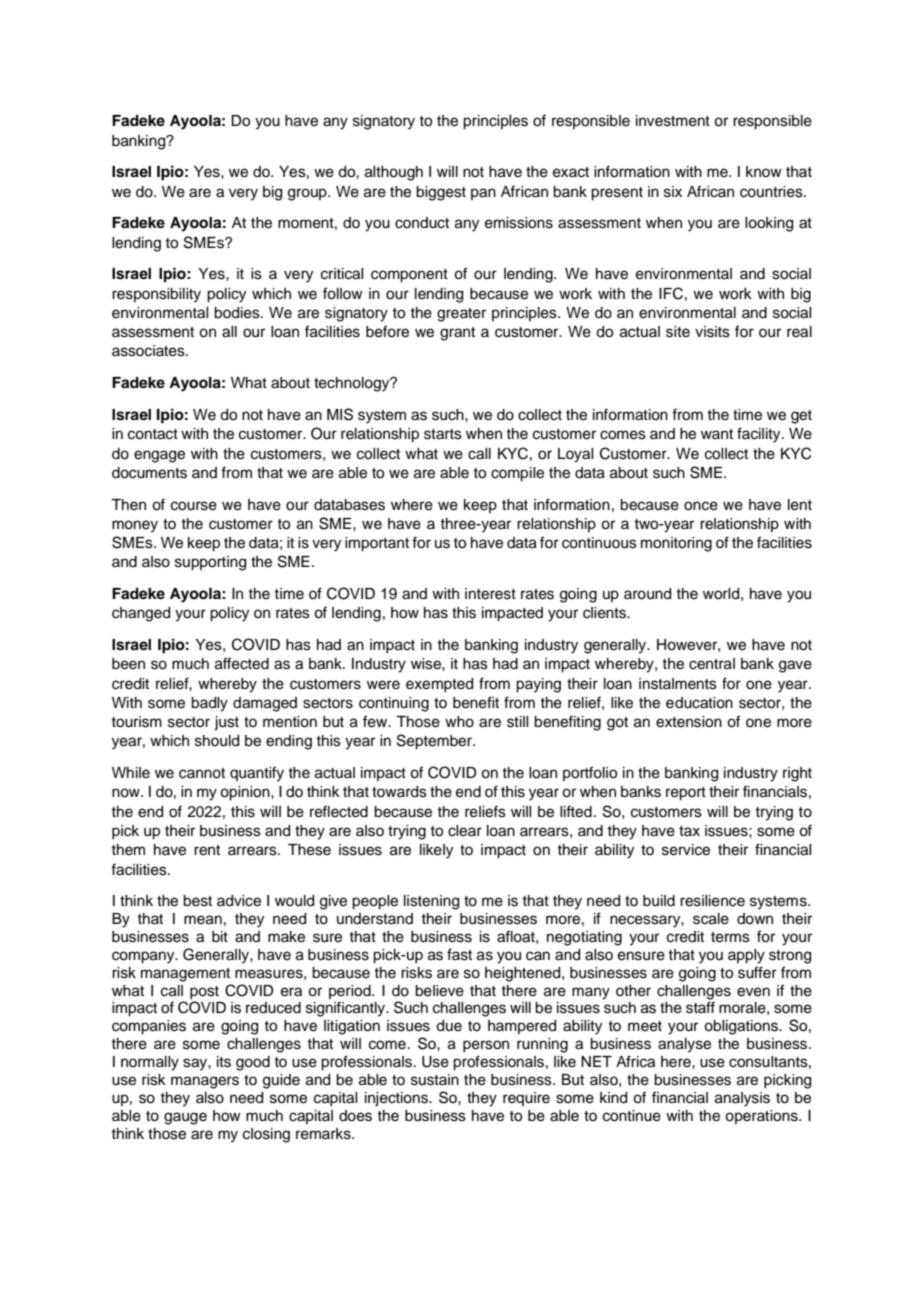 This screenshot has width=924, height=1308. What do you see at coordinates (465, 831) in the screenshot?
I see `clear` at bounding box center [465, 831].
